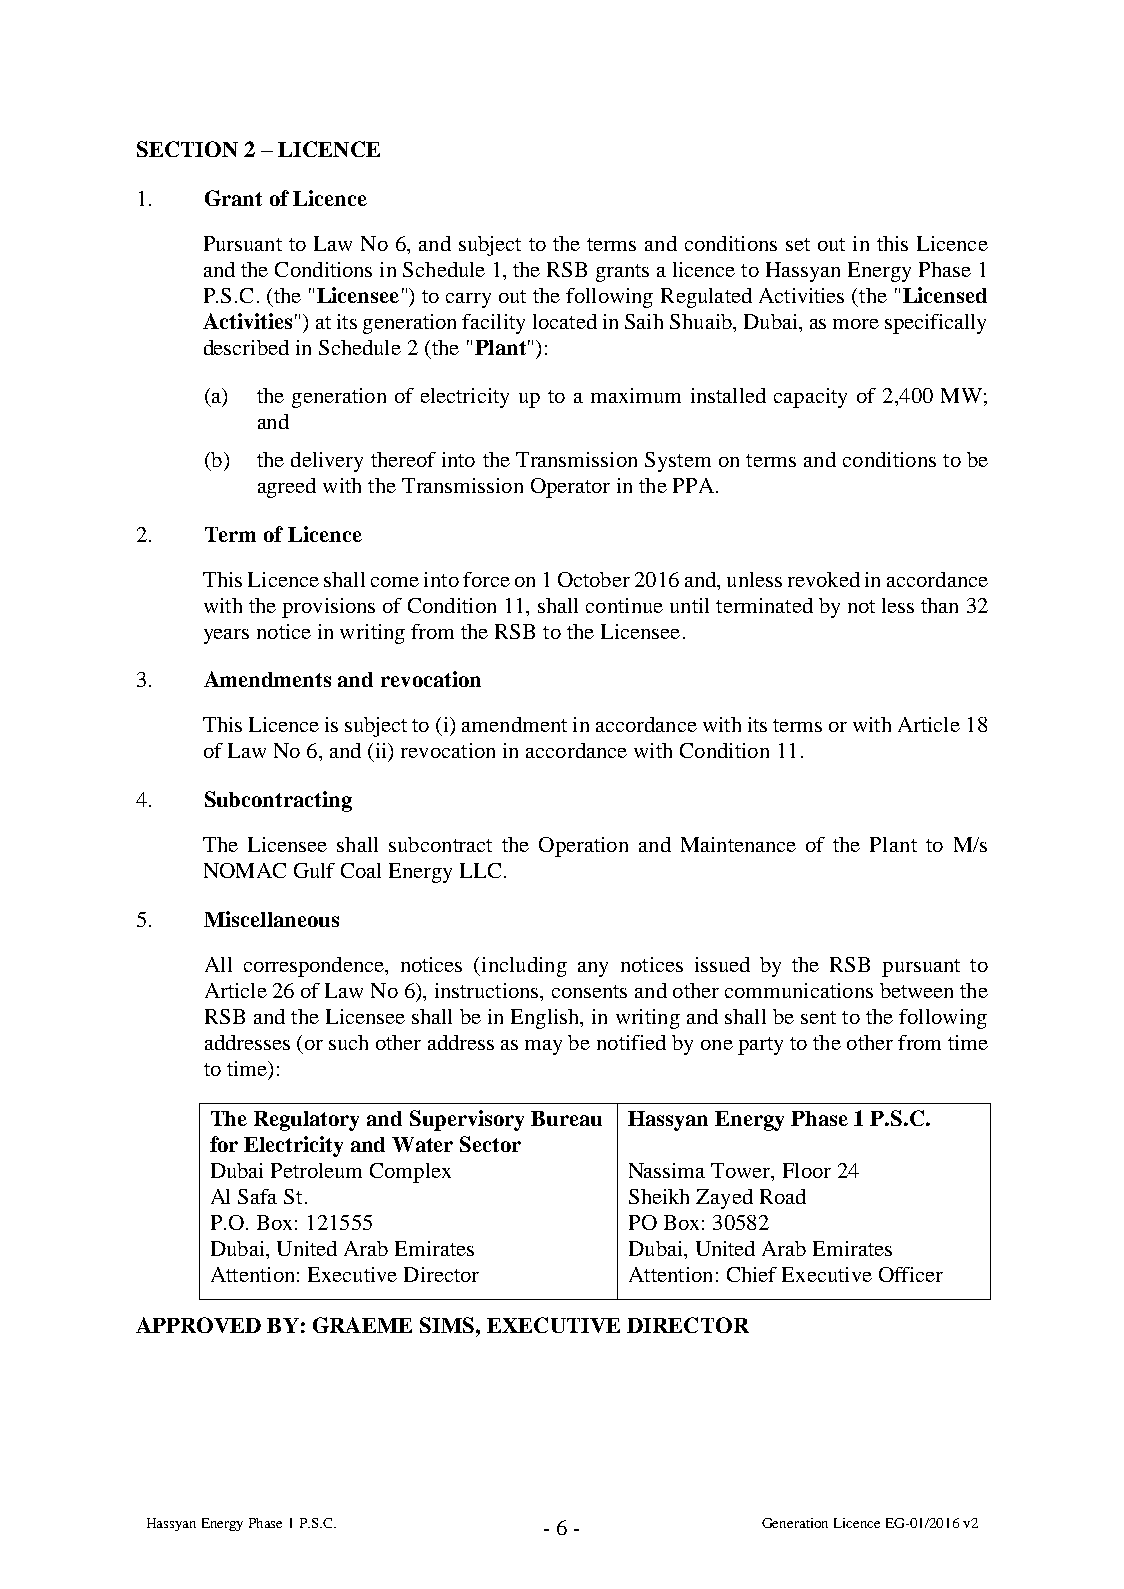  What do you see at coordinates (198, 1325) in the image?
I see `APPROVED` at bounding box center [198, 1325].
